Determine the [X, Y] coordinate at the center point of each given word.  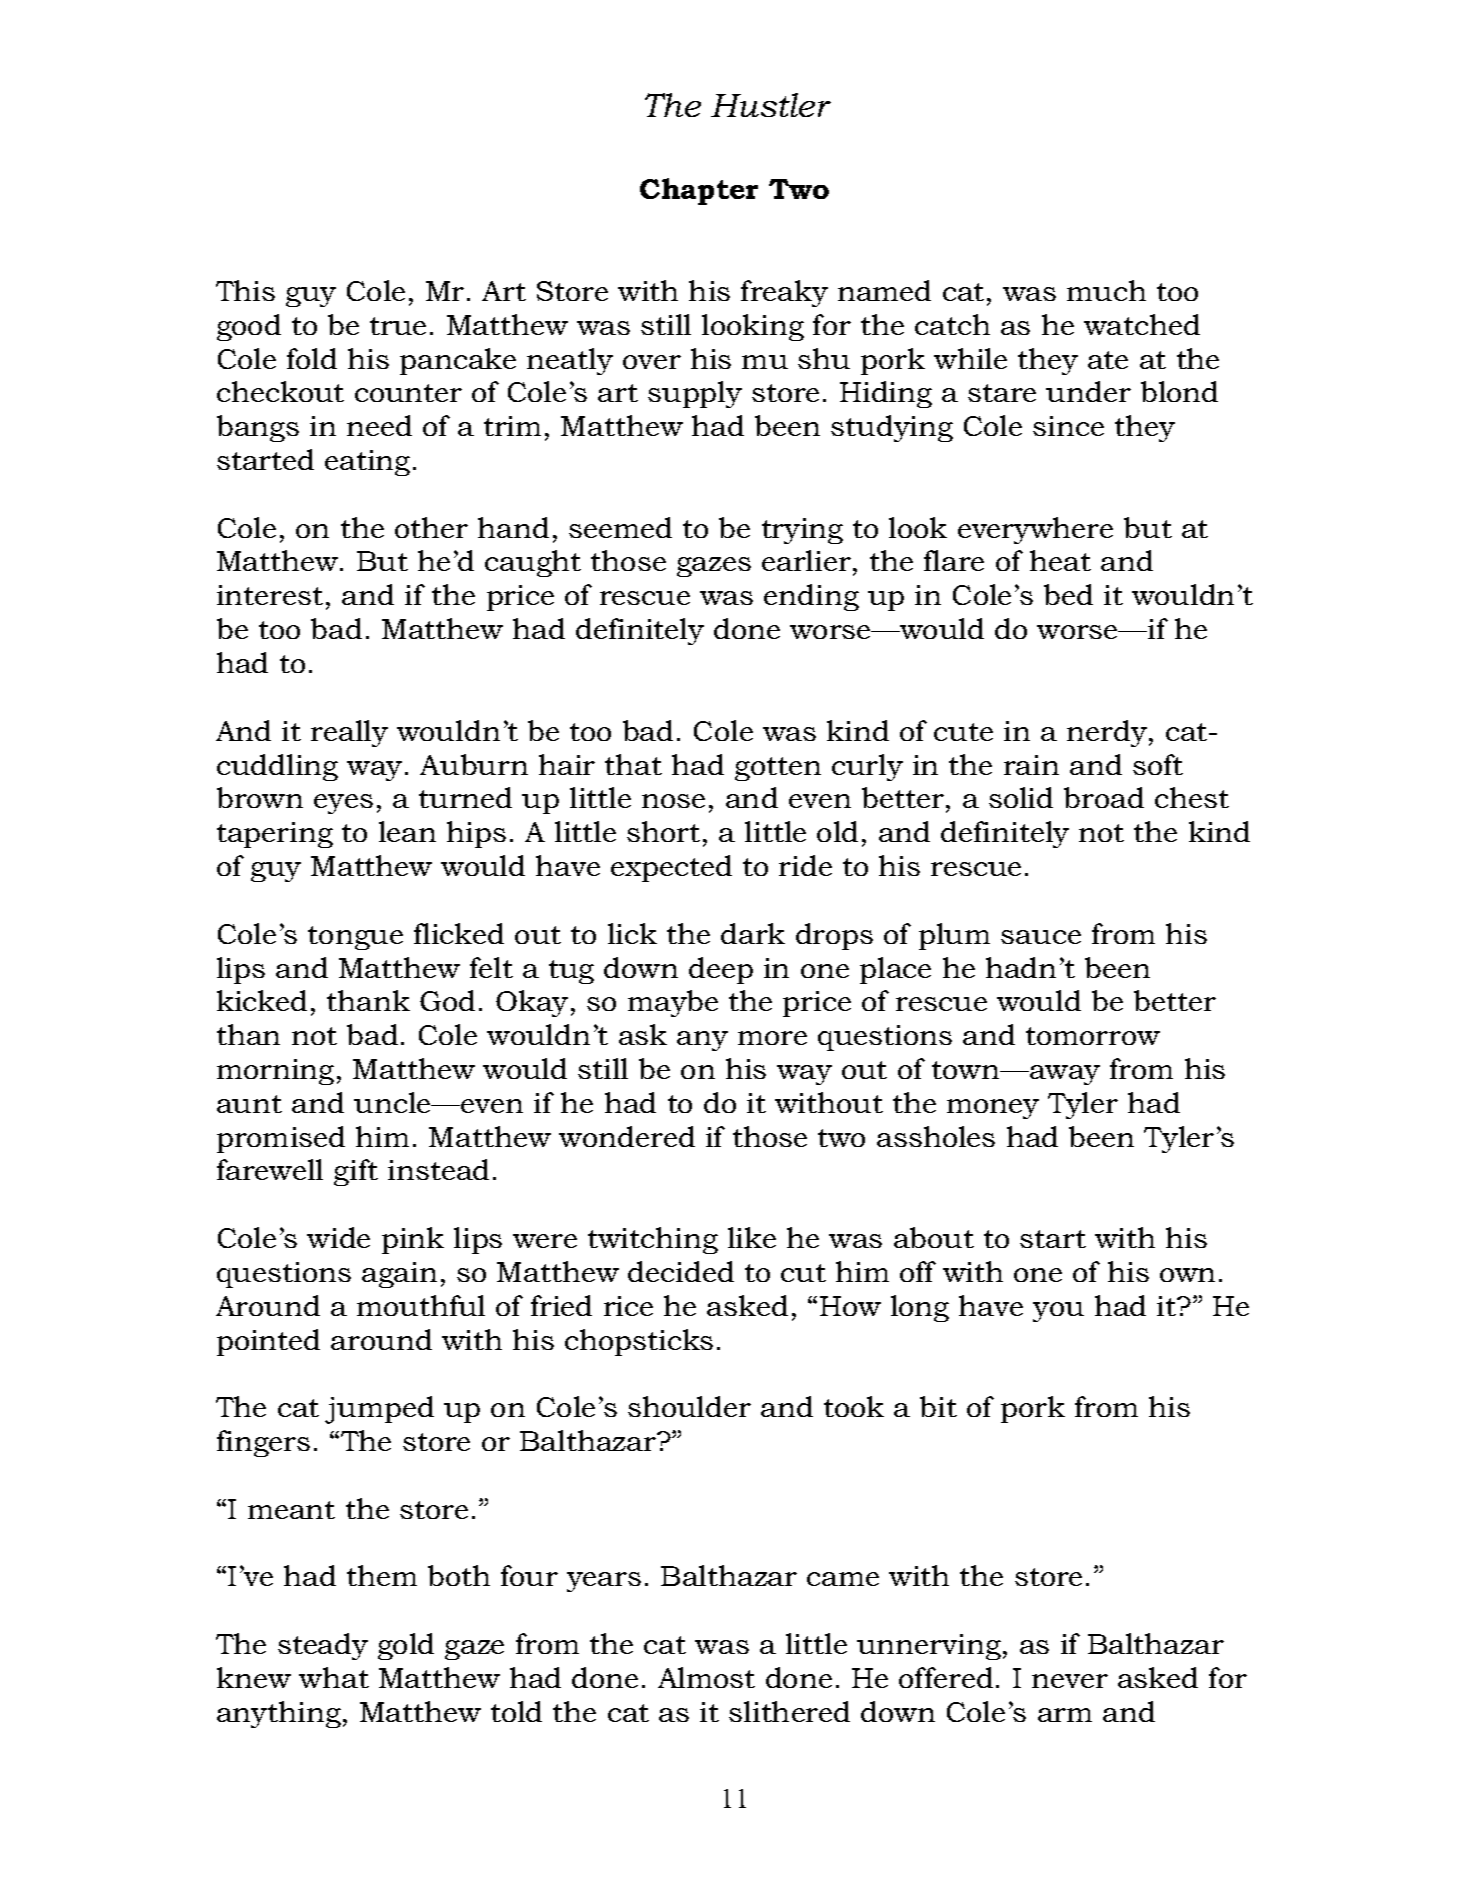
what [334, 1677]
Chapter [699, 191]
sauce [1041, 937]
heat [1060, 560]
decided [681, 1271]
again [399, 1275]
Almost [706, 1677]
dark [753, 933]
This [245, 290]
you [1058, 1312]
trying [802, 531]
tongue [355, 938]
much [1106, 290]
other [431, 527]
